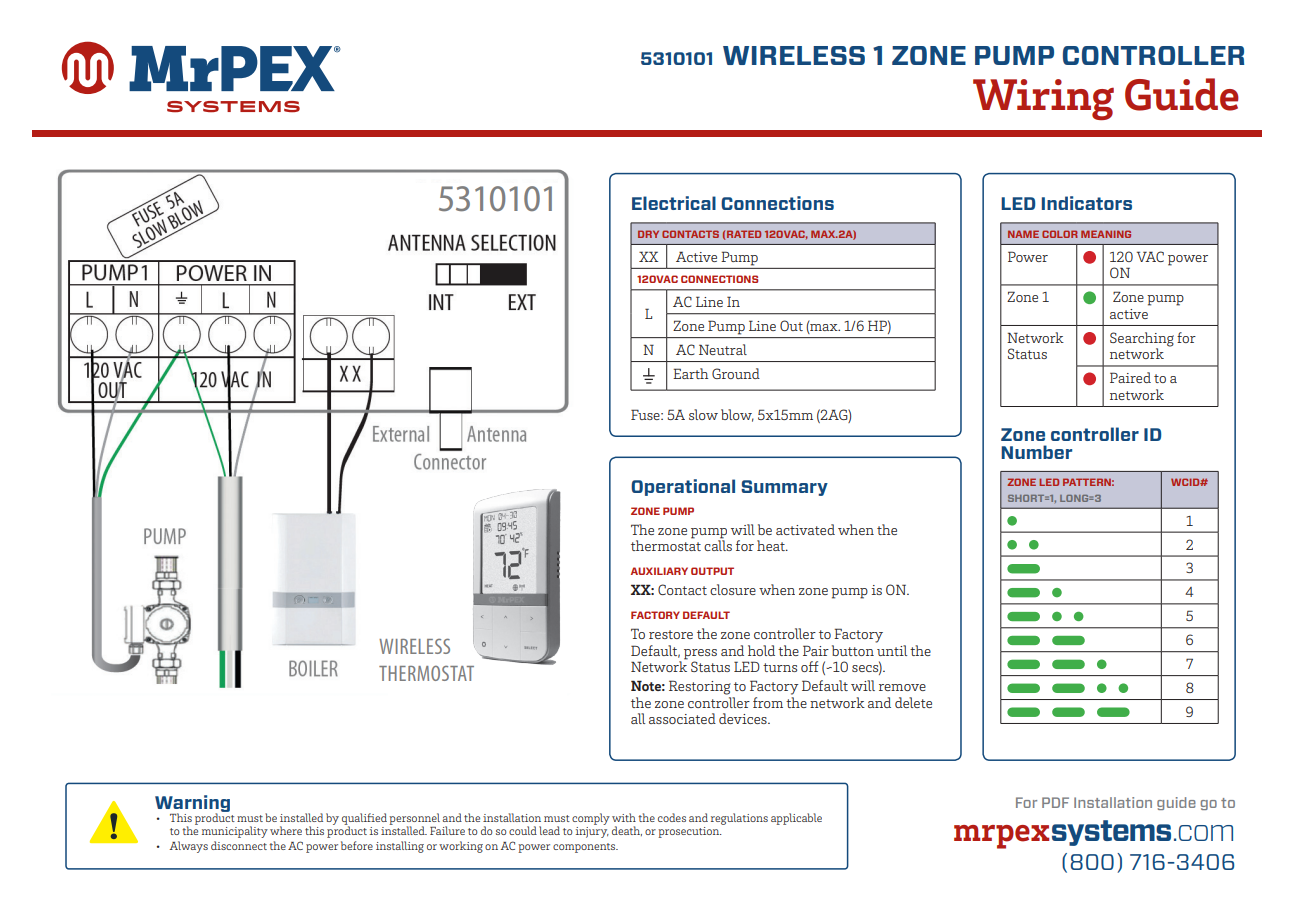 This page has height=924, width=1297. Describe the element at coordinates (683, 487) in the page. I see `Operational` at that location.
